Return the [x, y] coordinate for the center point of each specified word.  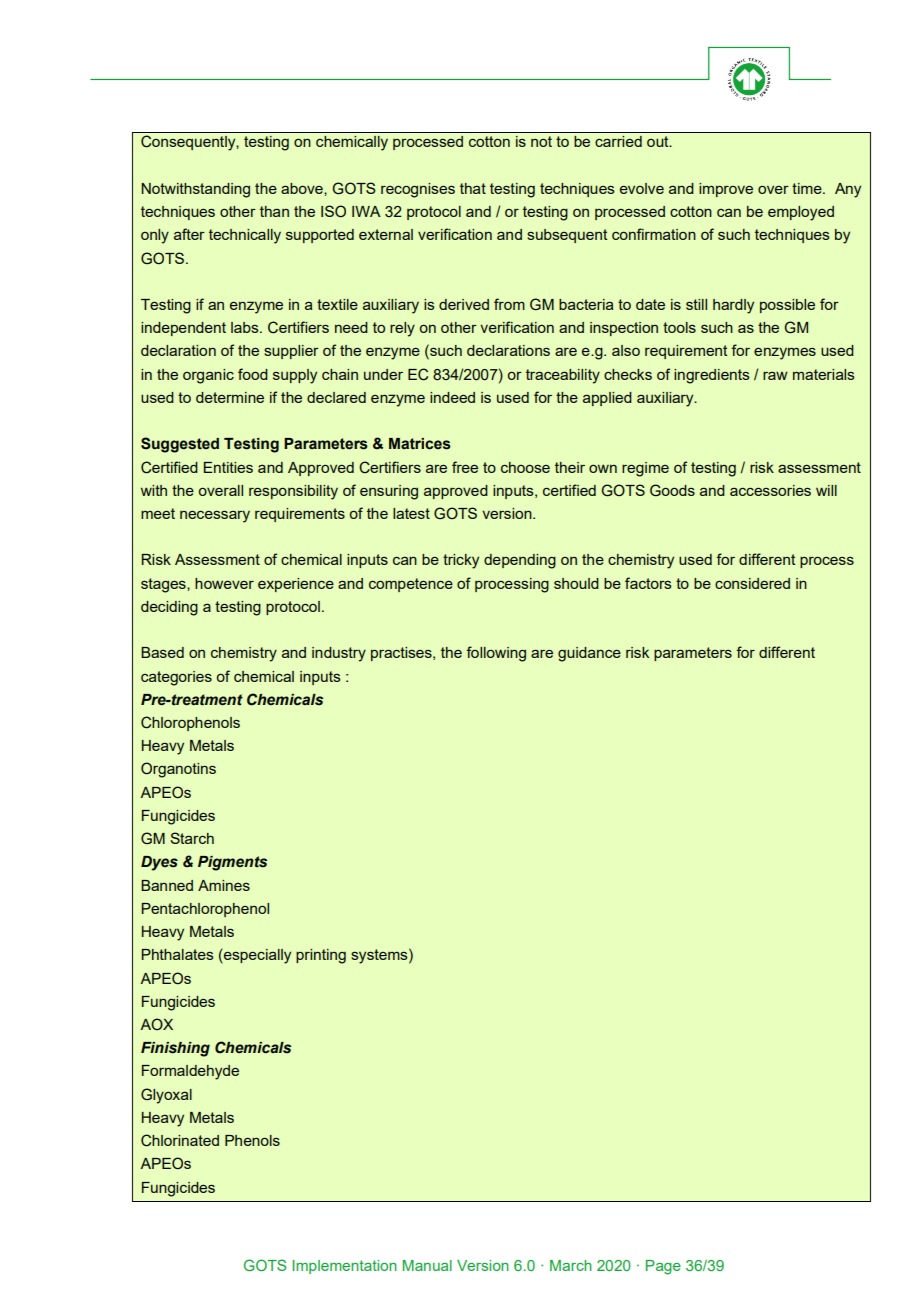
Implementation [344, 1267]
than [274, 211]
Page [663, 1267]
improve [726, 190]
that [473, 188]
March [571, 1265]
